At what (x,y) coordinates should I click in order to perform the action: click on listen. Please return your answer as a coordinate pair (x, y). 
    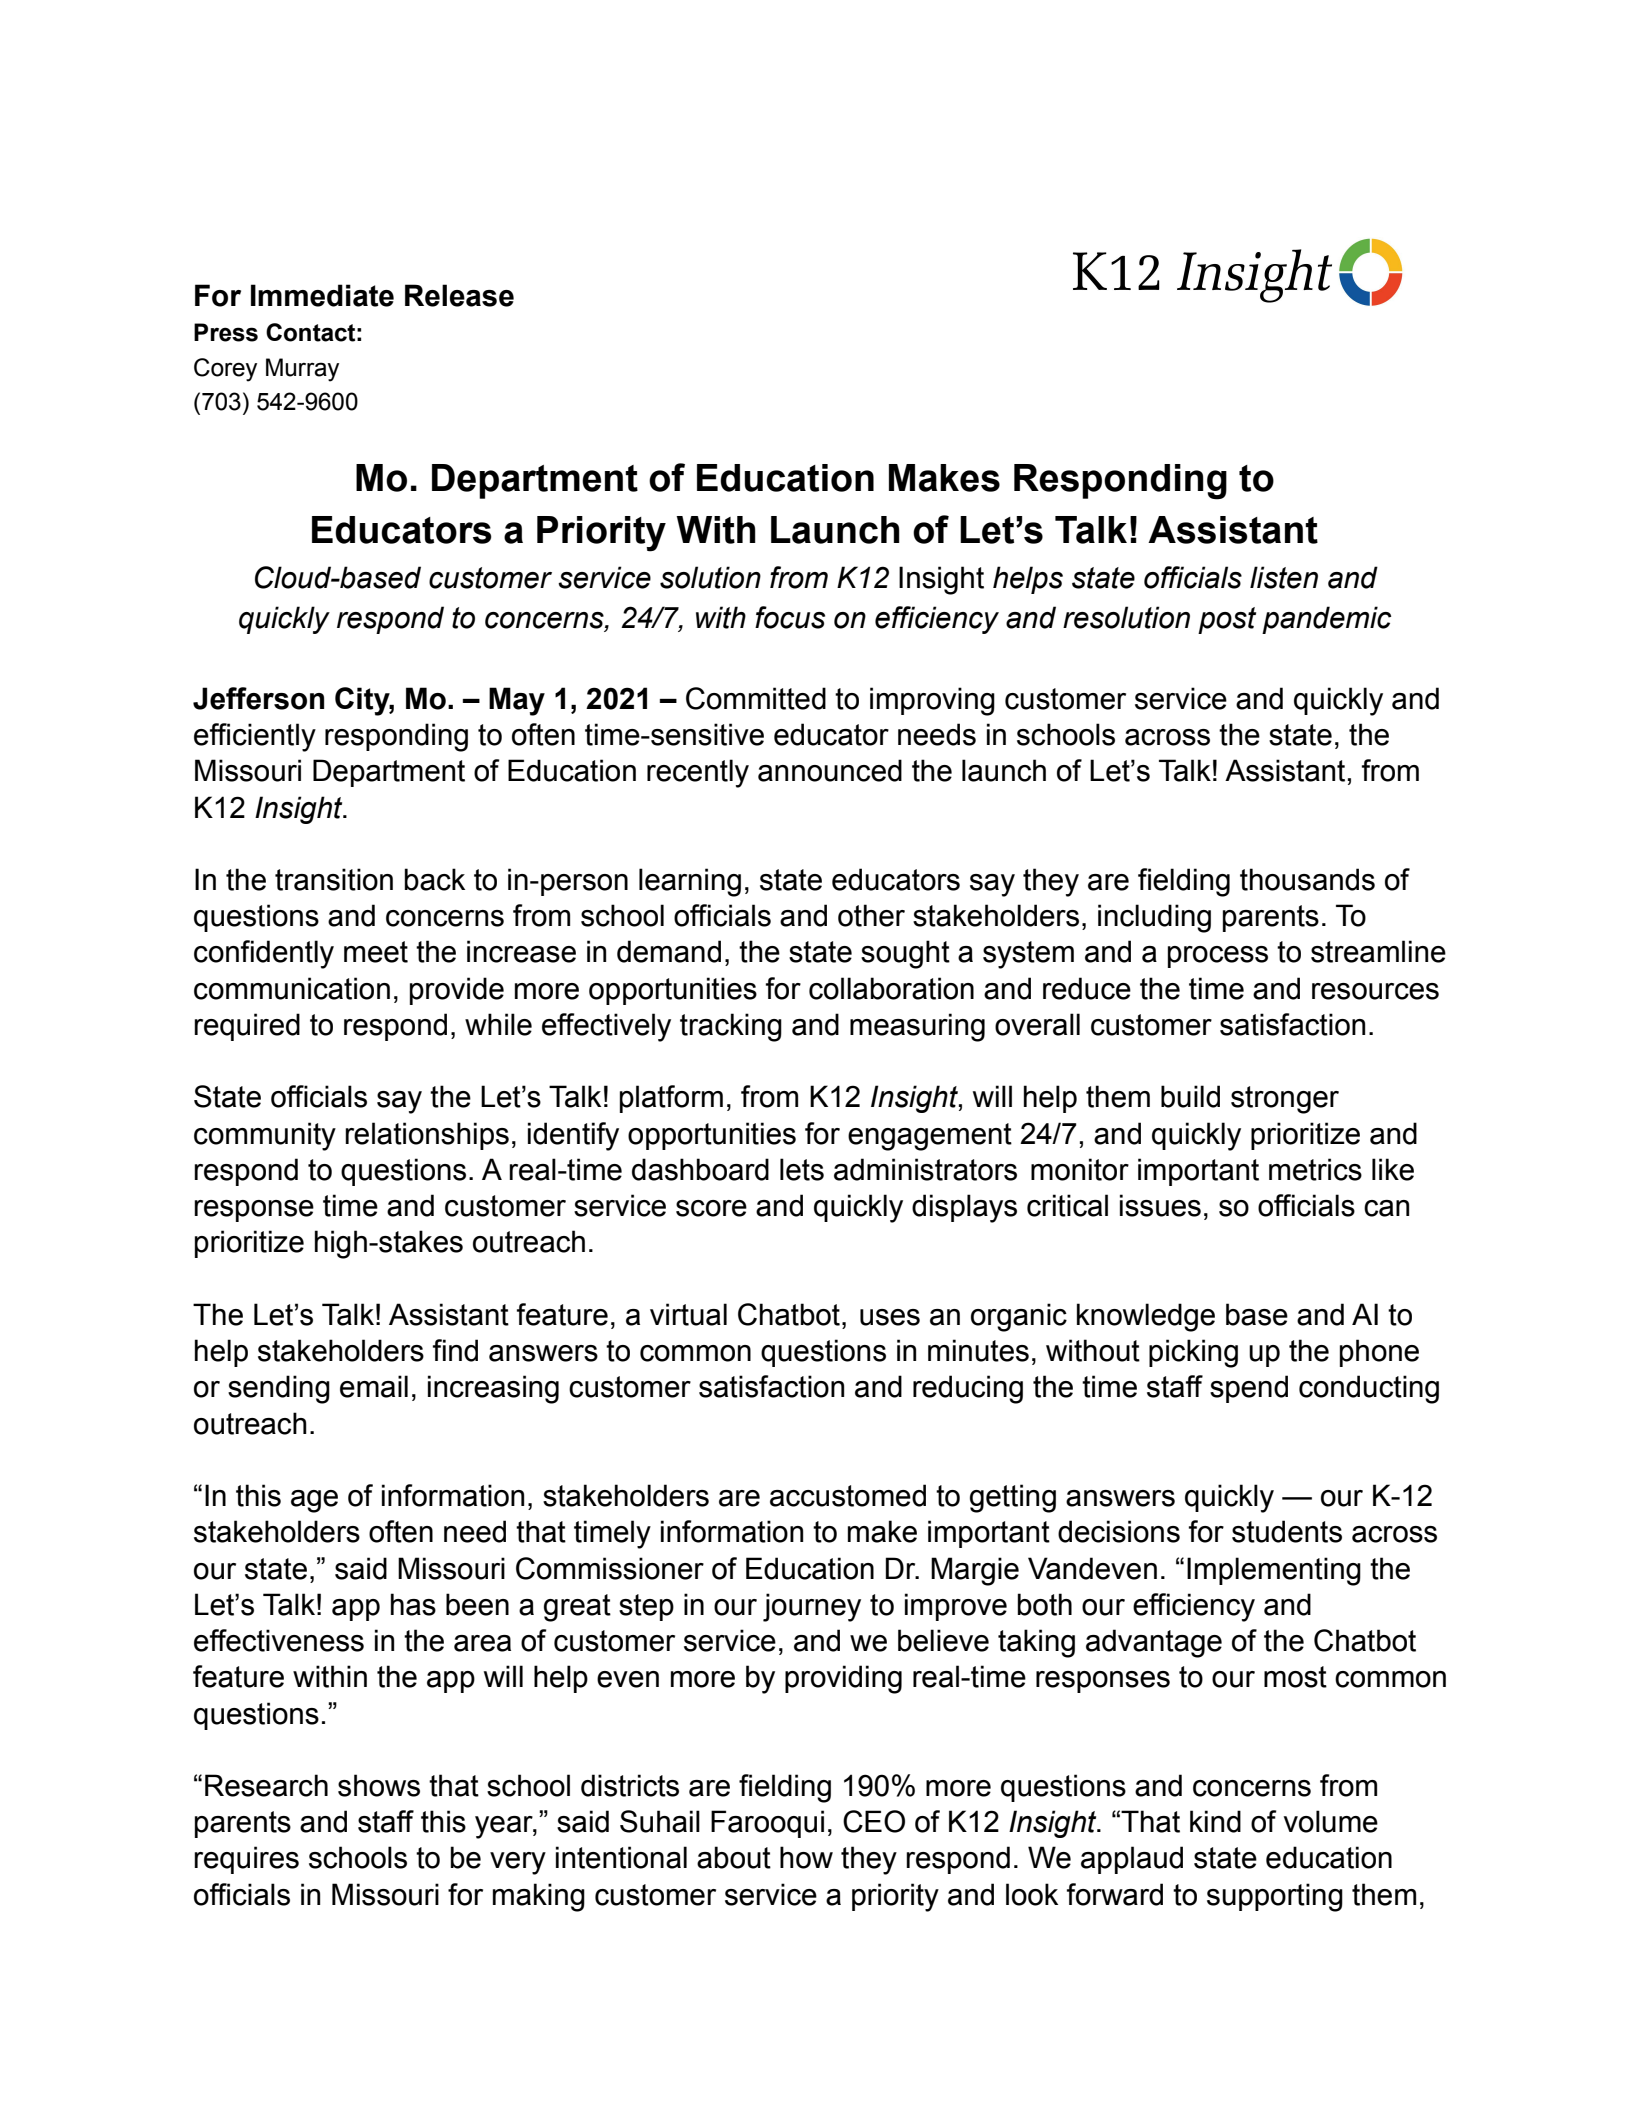
    Looking at the image, I should click on (1284, 577).
